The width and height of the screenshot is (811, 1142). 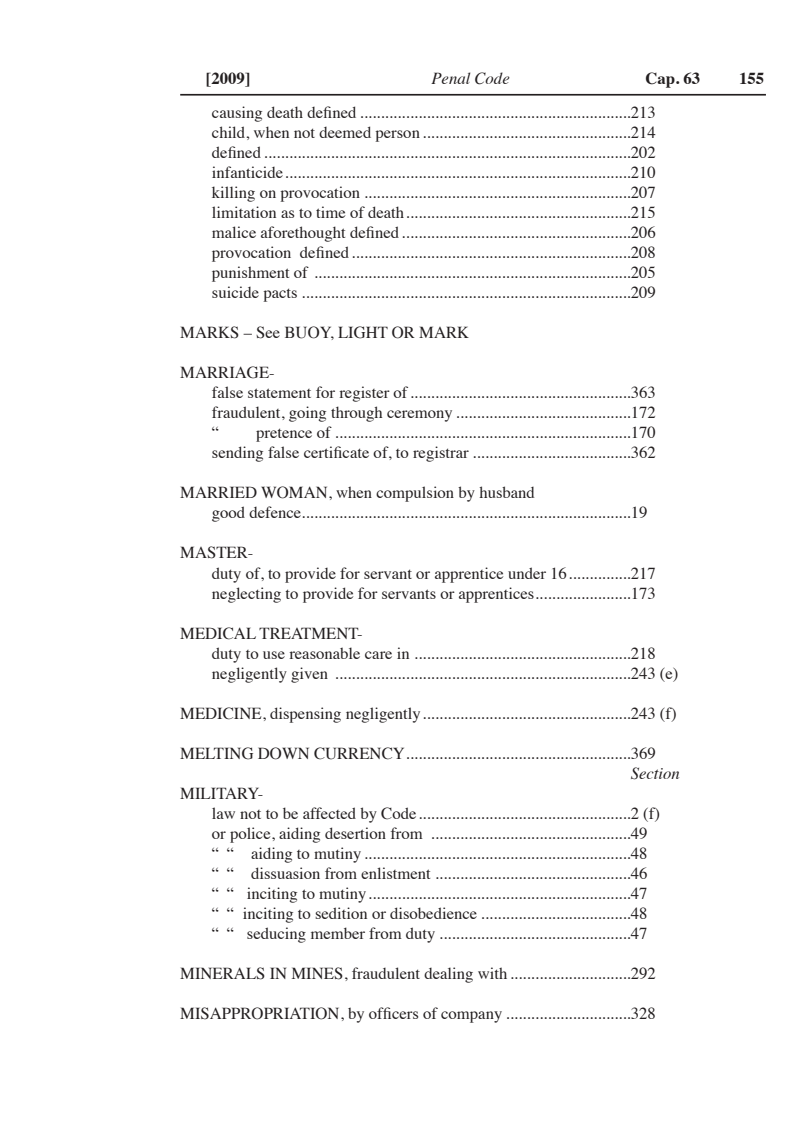 I want to click on compulsion, so click(x=415, y=494).
